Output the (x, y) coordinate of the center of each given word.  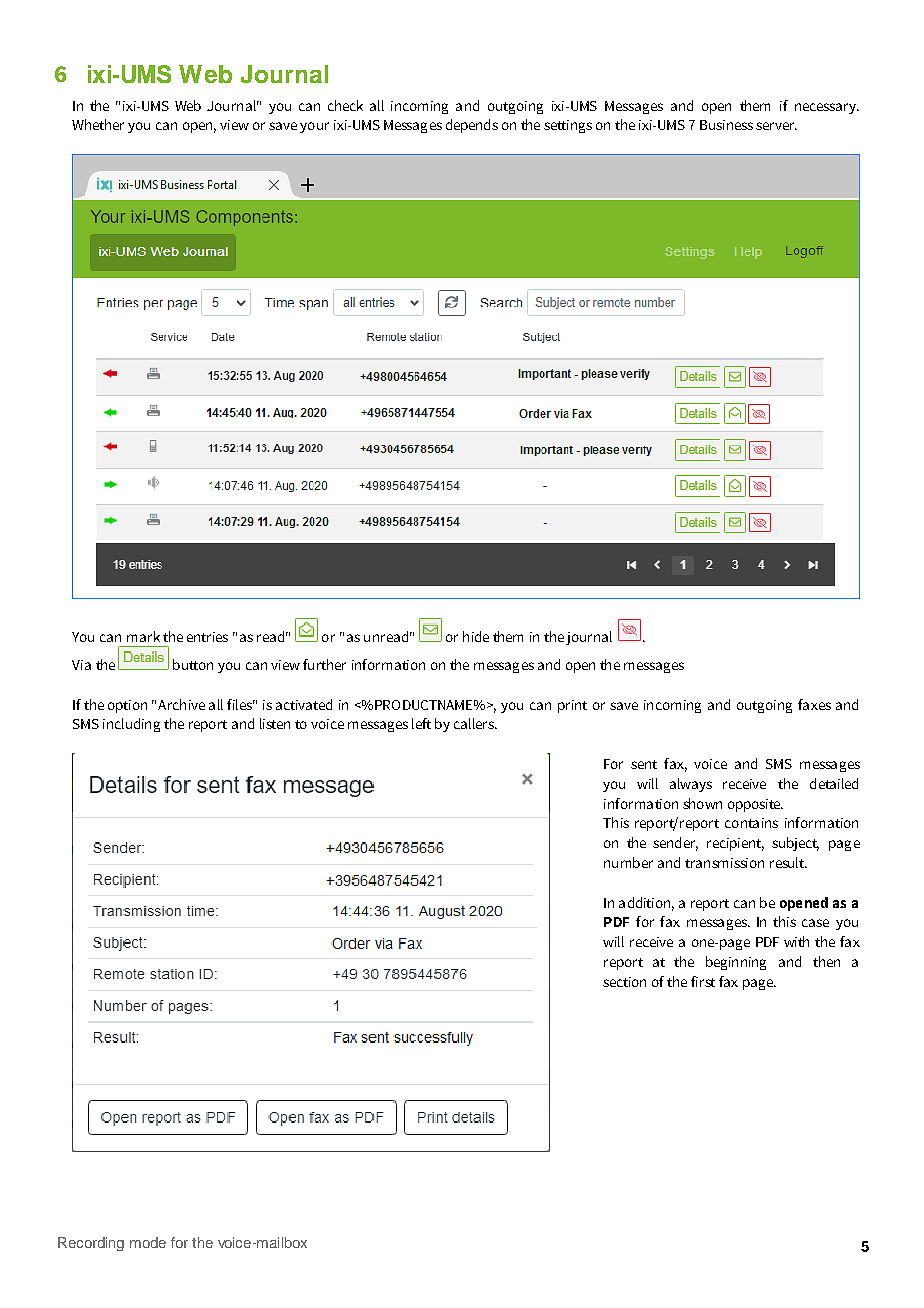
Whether (98, 124)
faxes (814, 704)
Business (726, 125)
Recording (91, 1244)
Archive (181, 704)
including (131, 725)
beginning (736, 963)
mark (143, 636)
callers (475, 723)
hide (476, 636)
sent (644, 764)
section (624, 982)
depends (472, 126)
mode (148, 1242)
